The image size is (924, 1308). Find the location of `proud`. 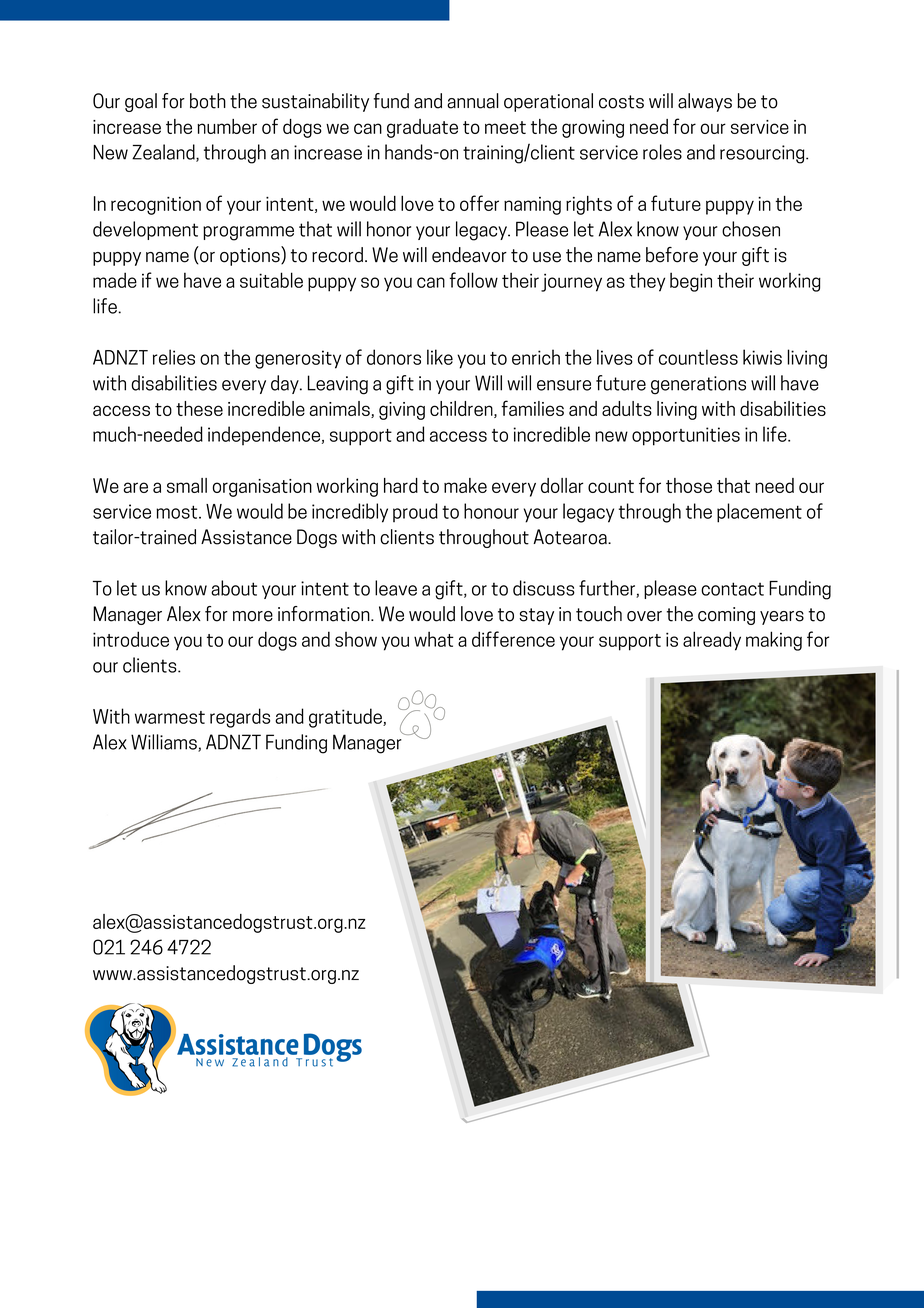

proud is located at coordinates (415, 512).
